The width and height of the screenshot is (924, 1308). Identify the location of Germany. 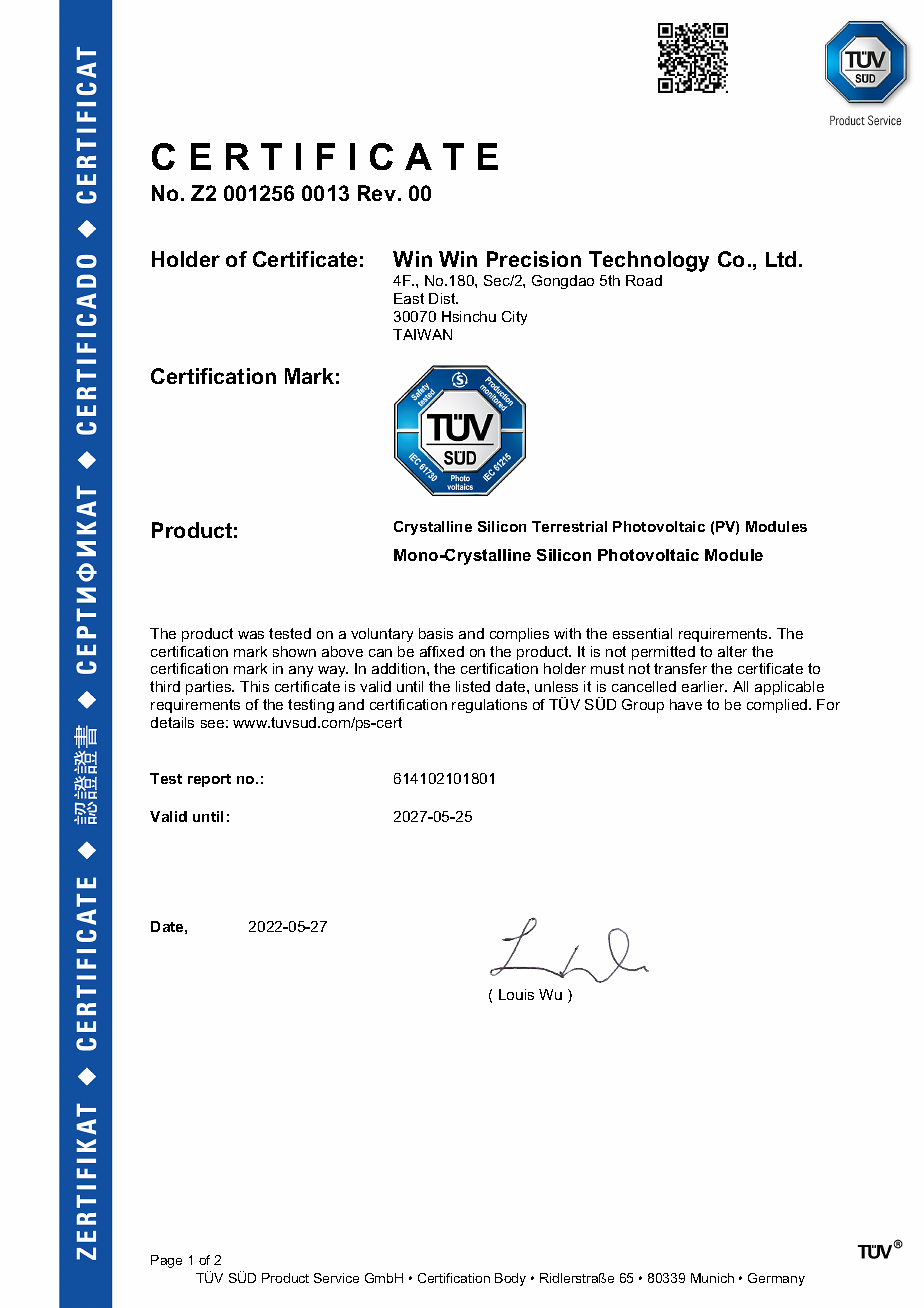
(776, 1279).
